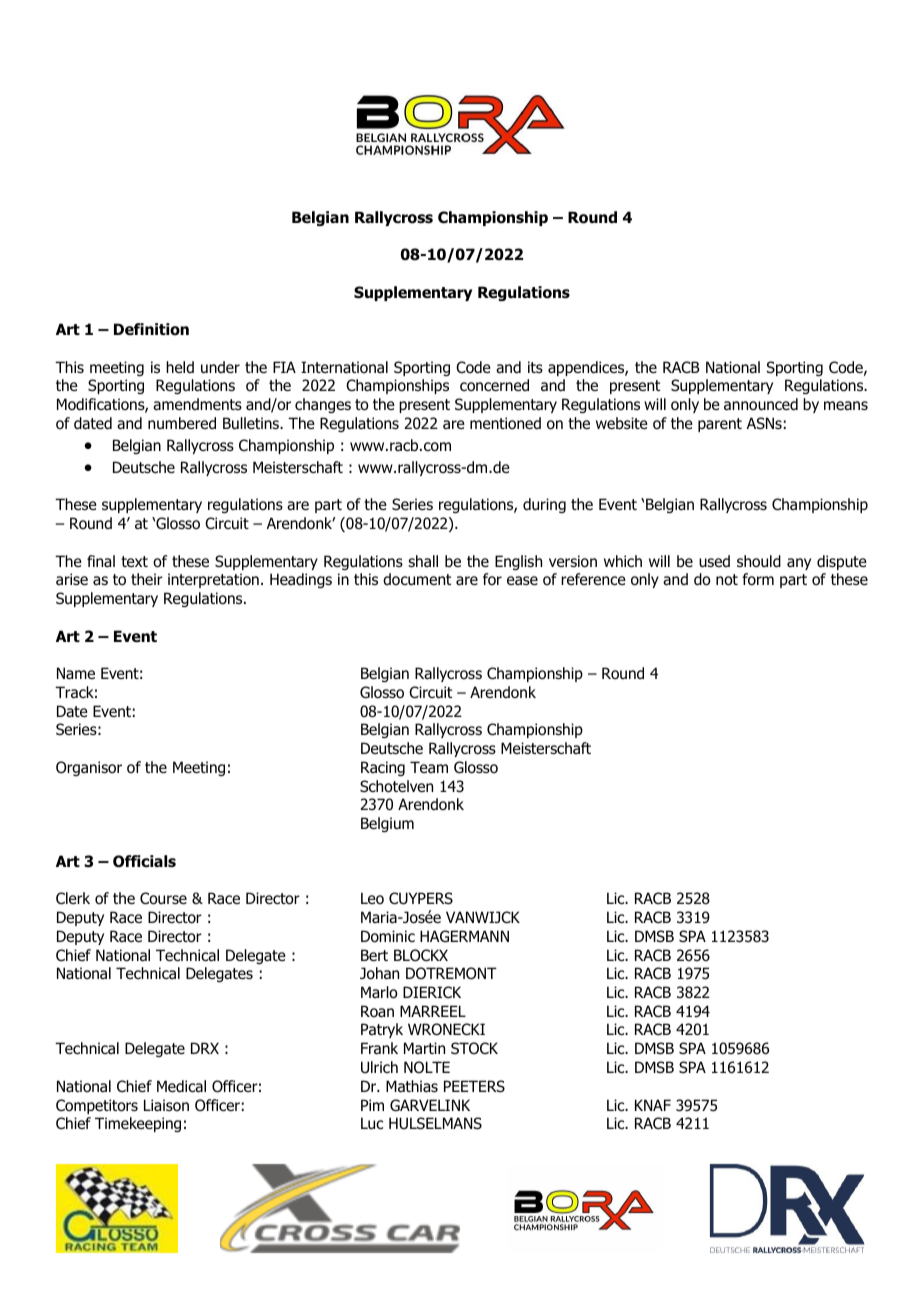  What do you see at coordinates (761, 404) in the page?
I see `announced` at bounding box center [761, 404].
